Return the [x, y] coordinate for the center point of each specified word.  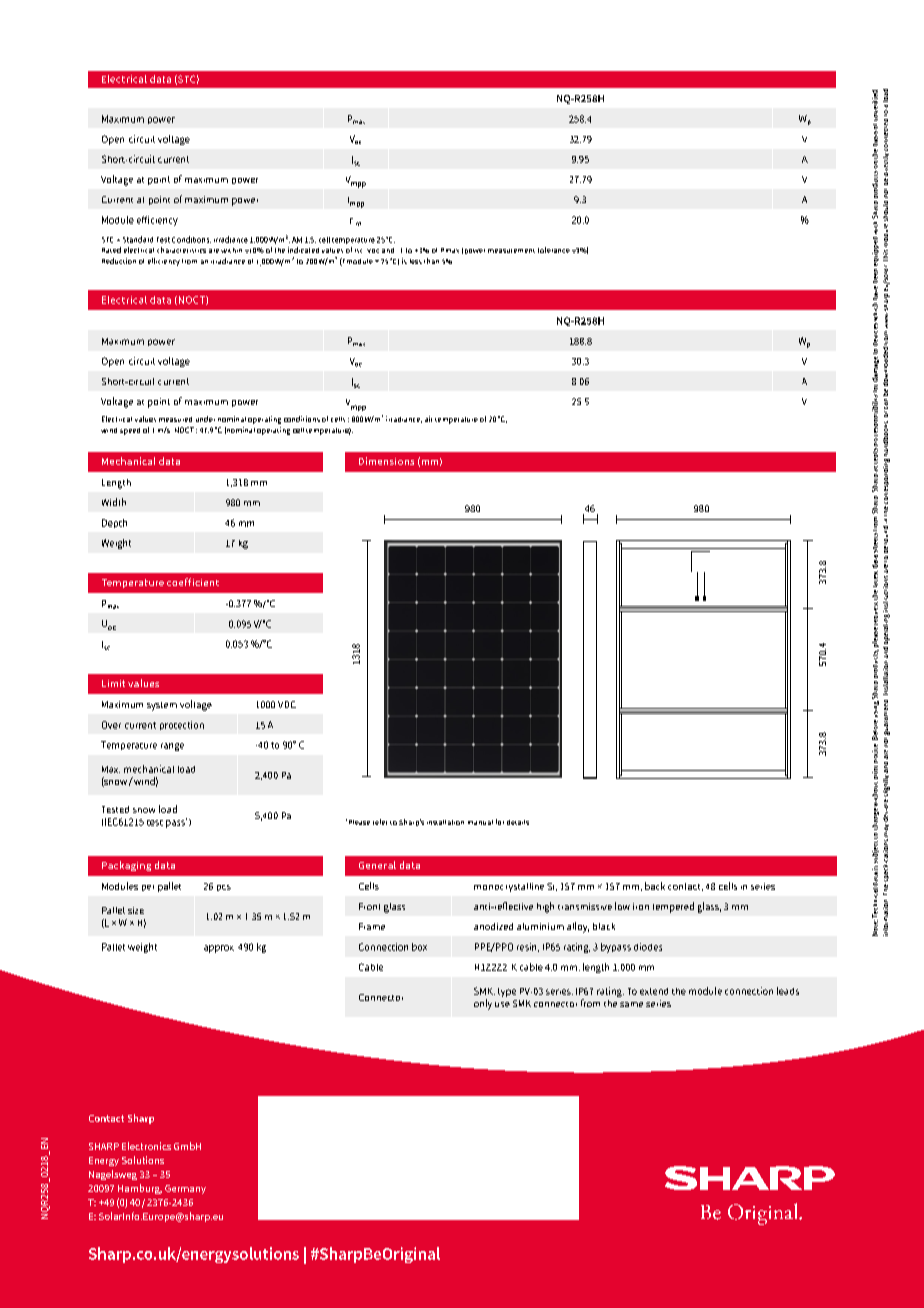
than [431, 261]
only [483, 1004]
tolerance [554, 250]
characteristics [181, 250]
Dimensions [386, 461]
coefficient [193, 582]
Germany [185, 1189]
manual [480, 822]
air [428, 419]
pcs [224, 888]
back [655, 886]
